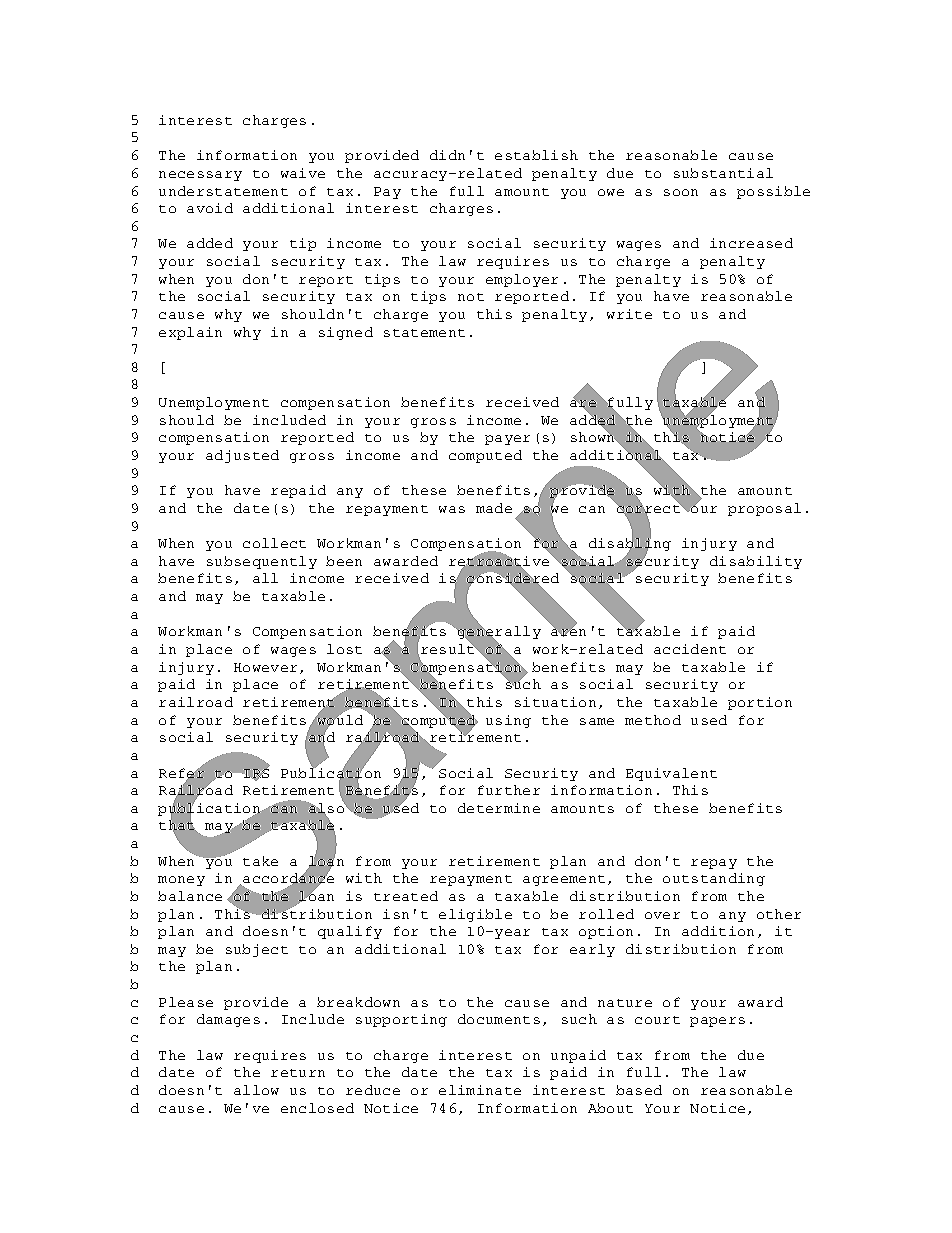  Describe the element at coordinates (723, 173) in the screenshot. I see `substantial` at that location.
